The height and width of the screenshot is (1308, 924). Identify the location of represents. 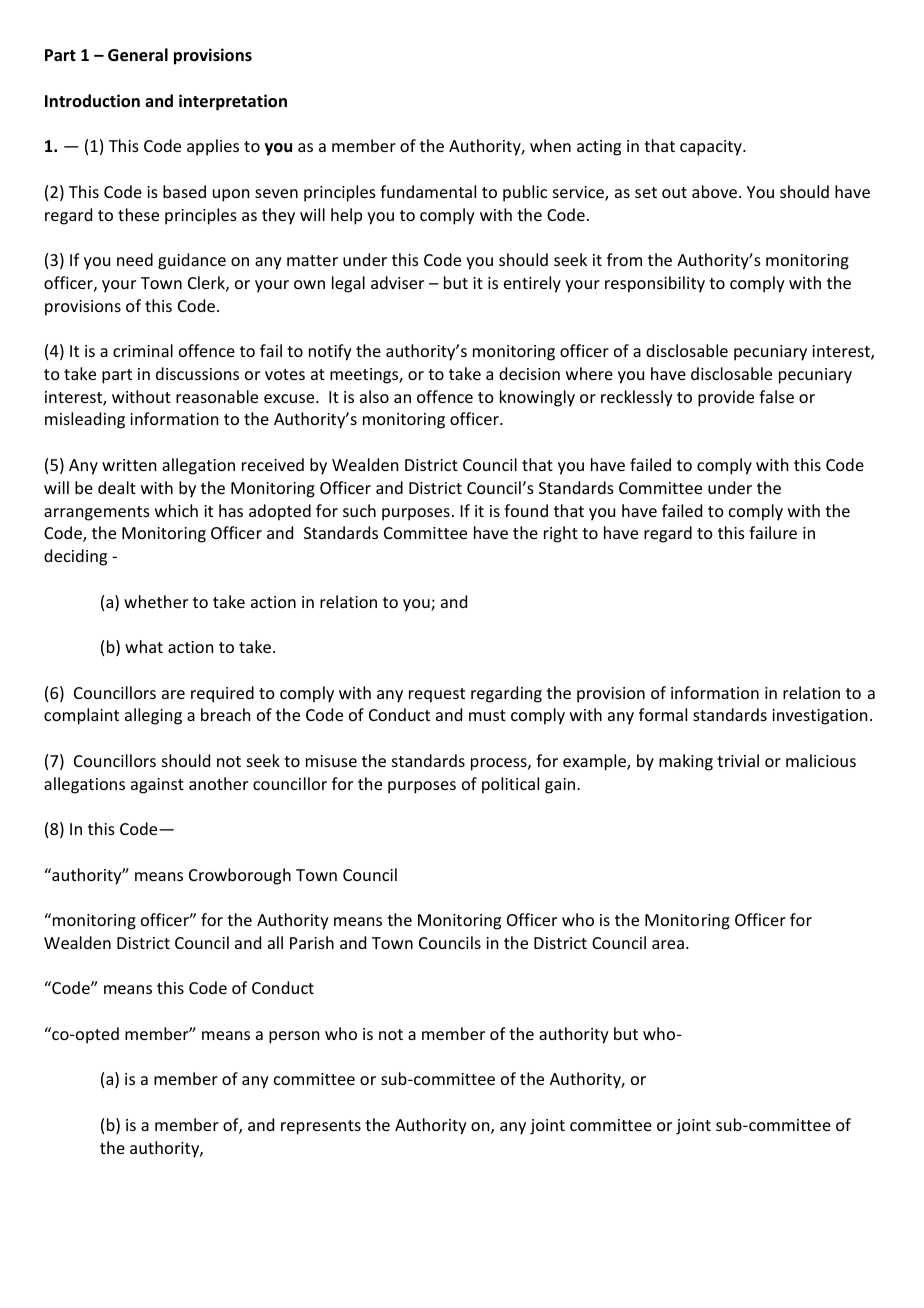
(321, 1127).
